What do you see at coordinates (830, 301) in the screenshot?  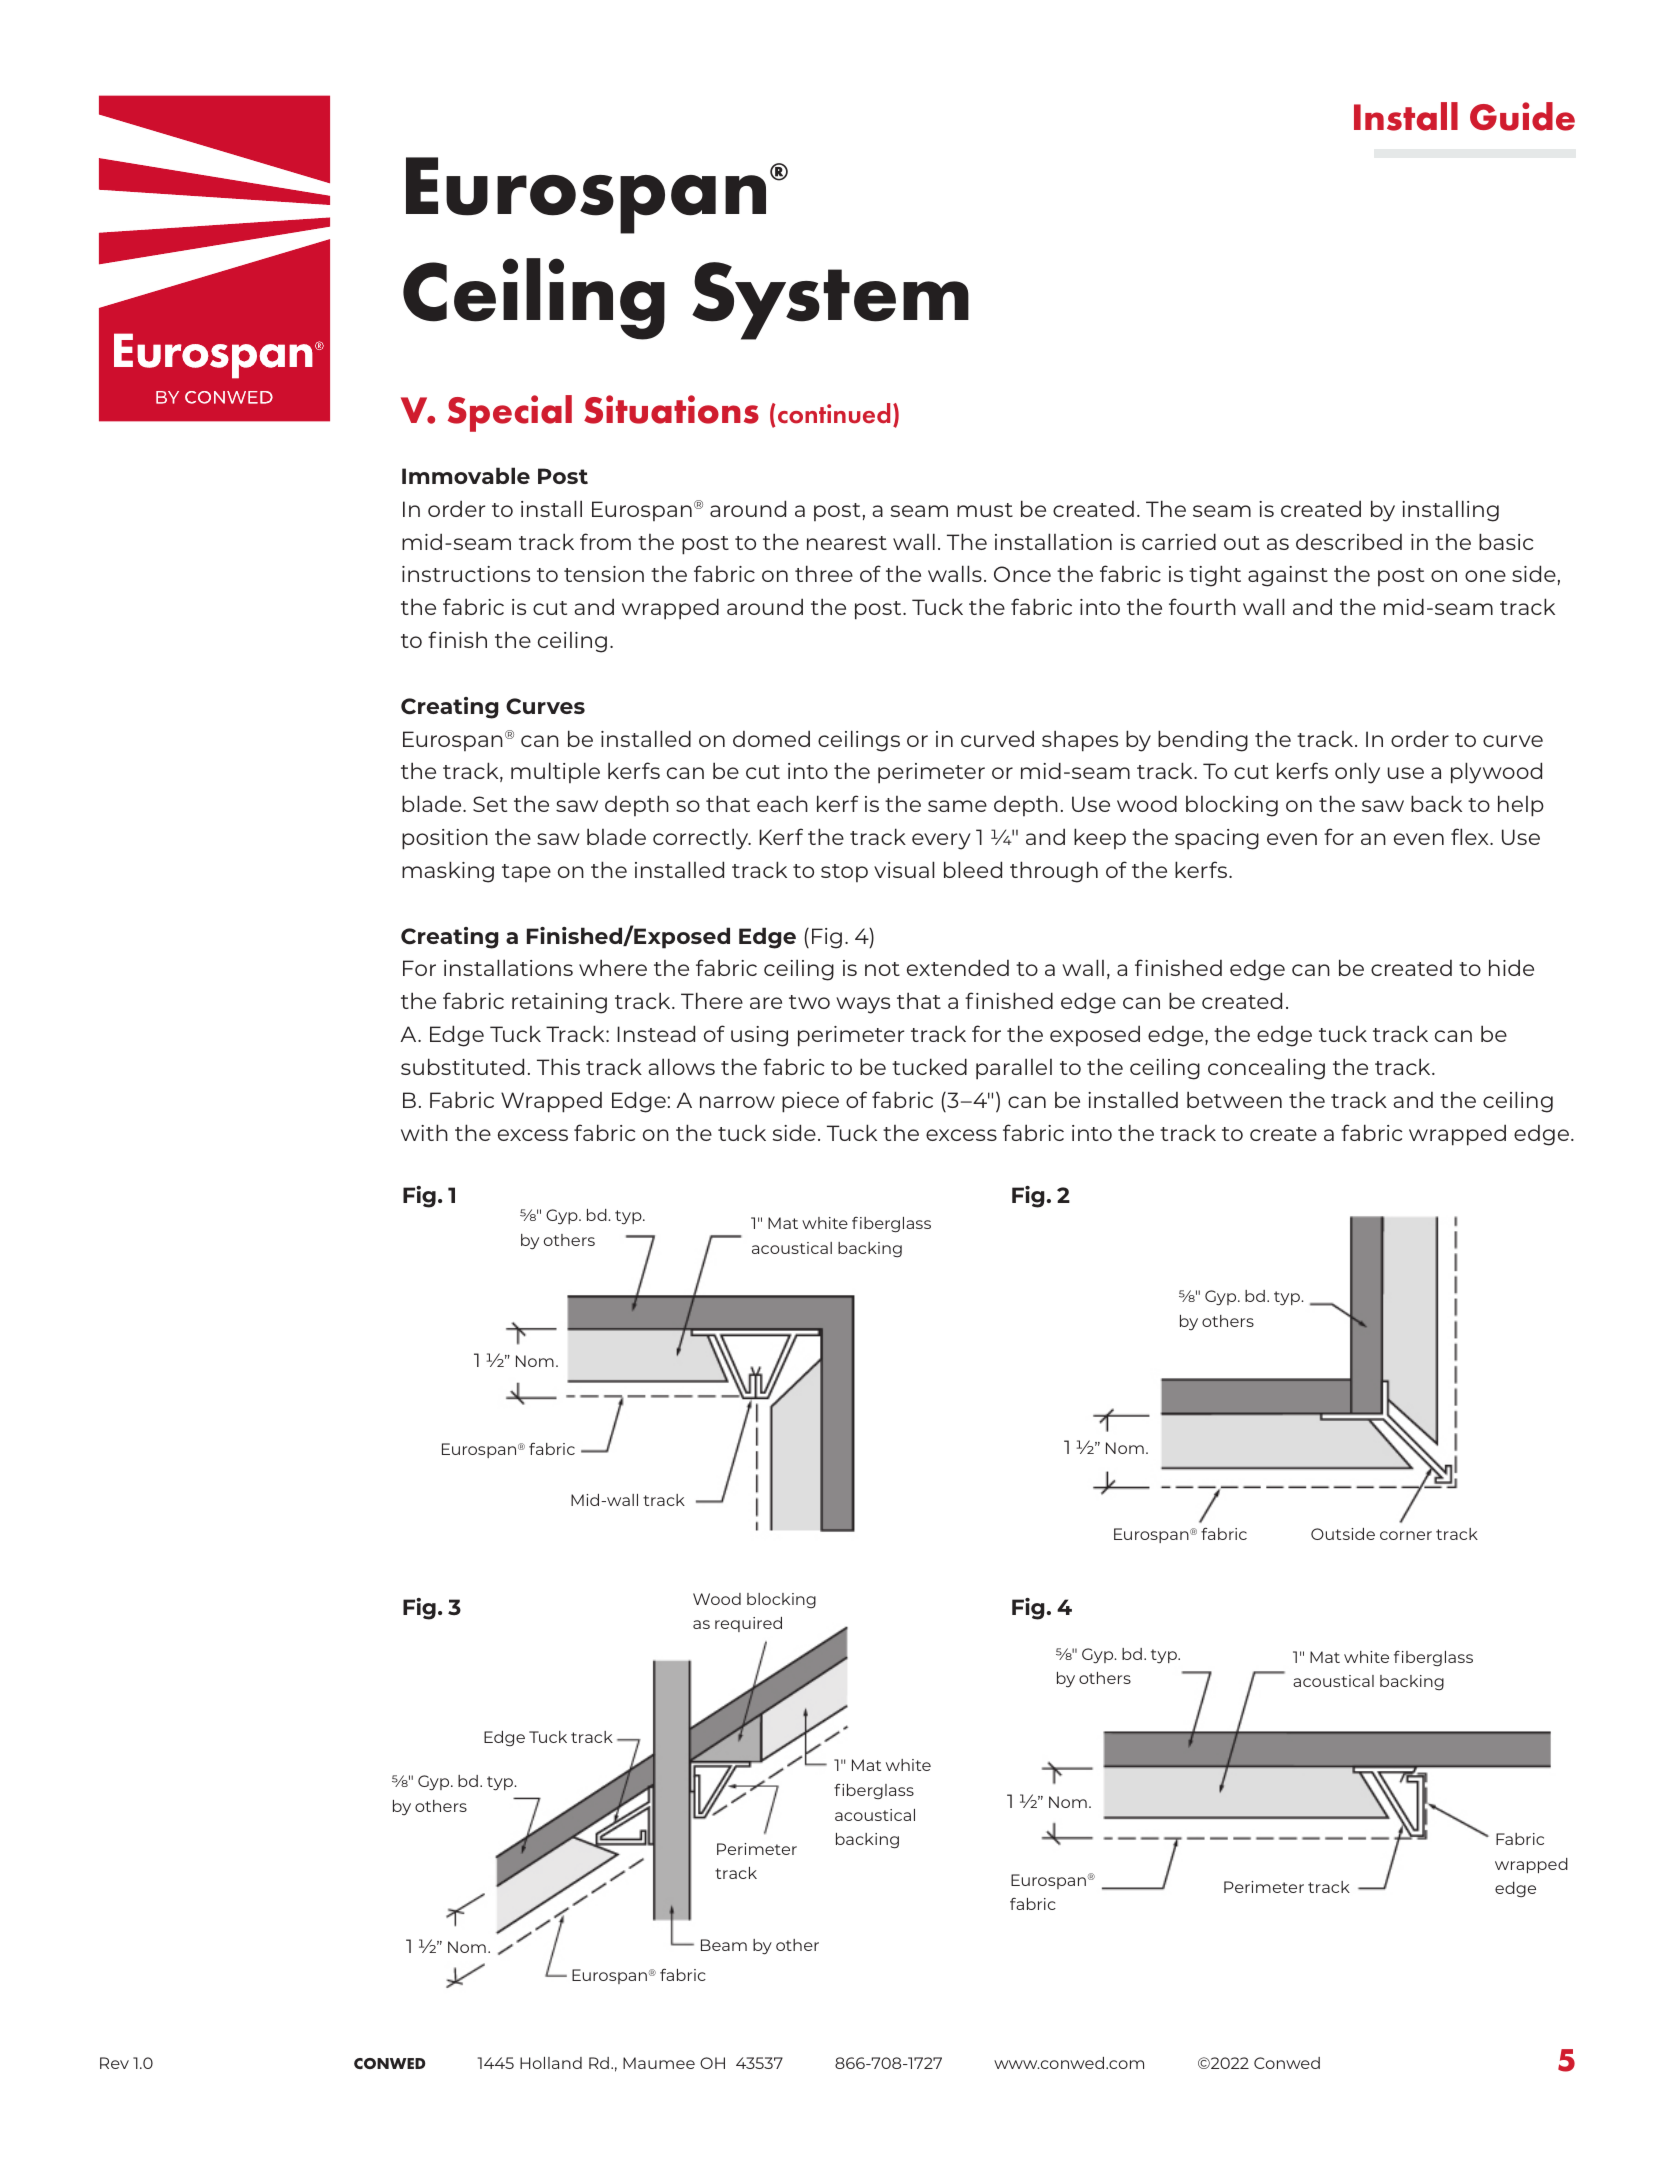 I see `System` at bounding box center [830, 301].
